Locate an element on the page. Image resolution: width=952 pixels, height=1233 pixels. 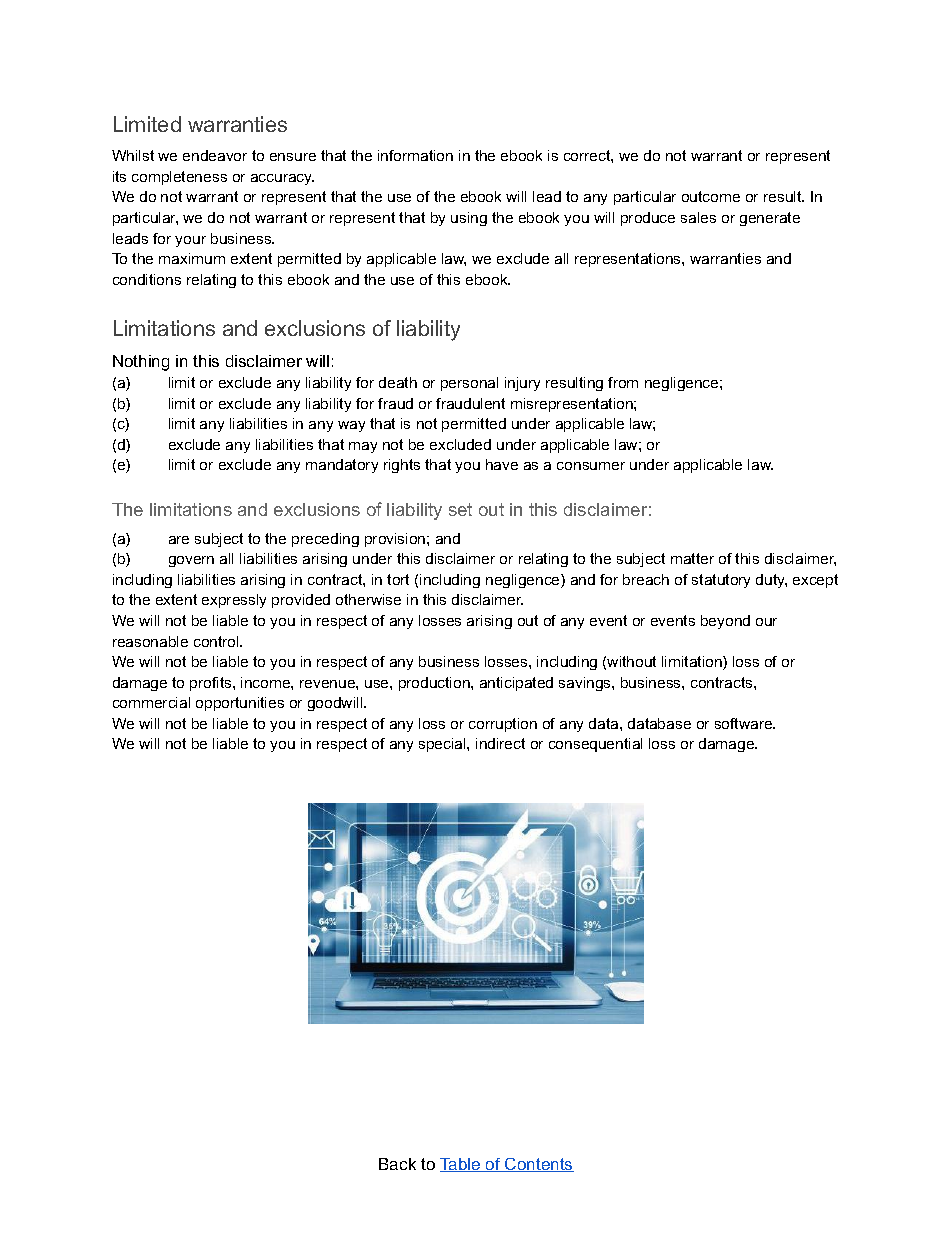
Back is located at coordinates (397, 1164).
